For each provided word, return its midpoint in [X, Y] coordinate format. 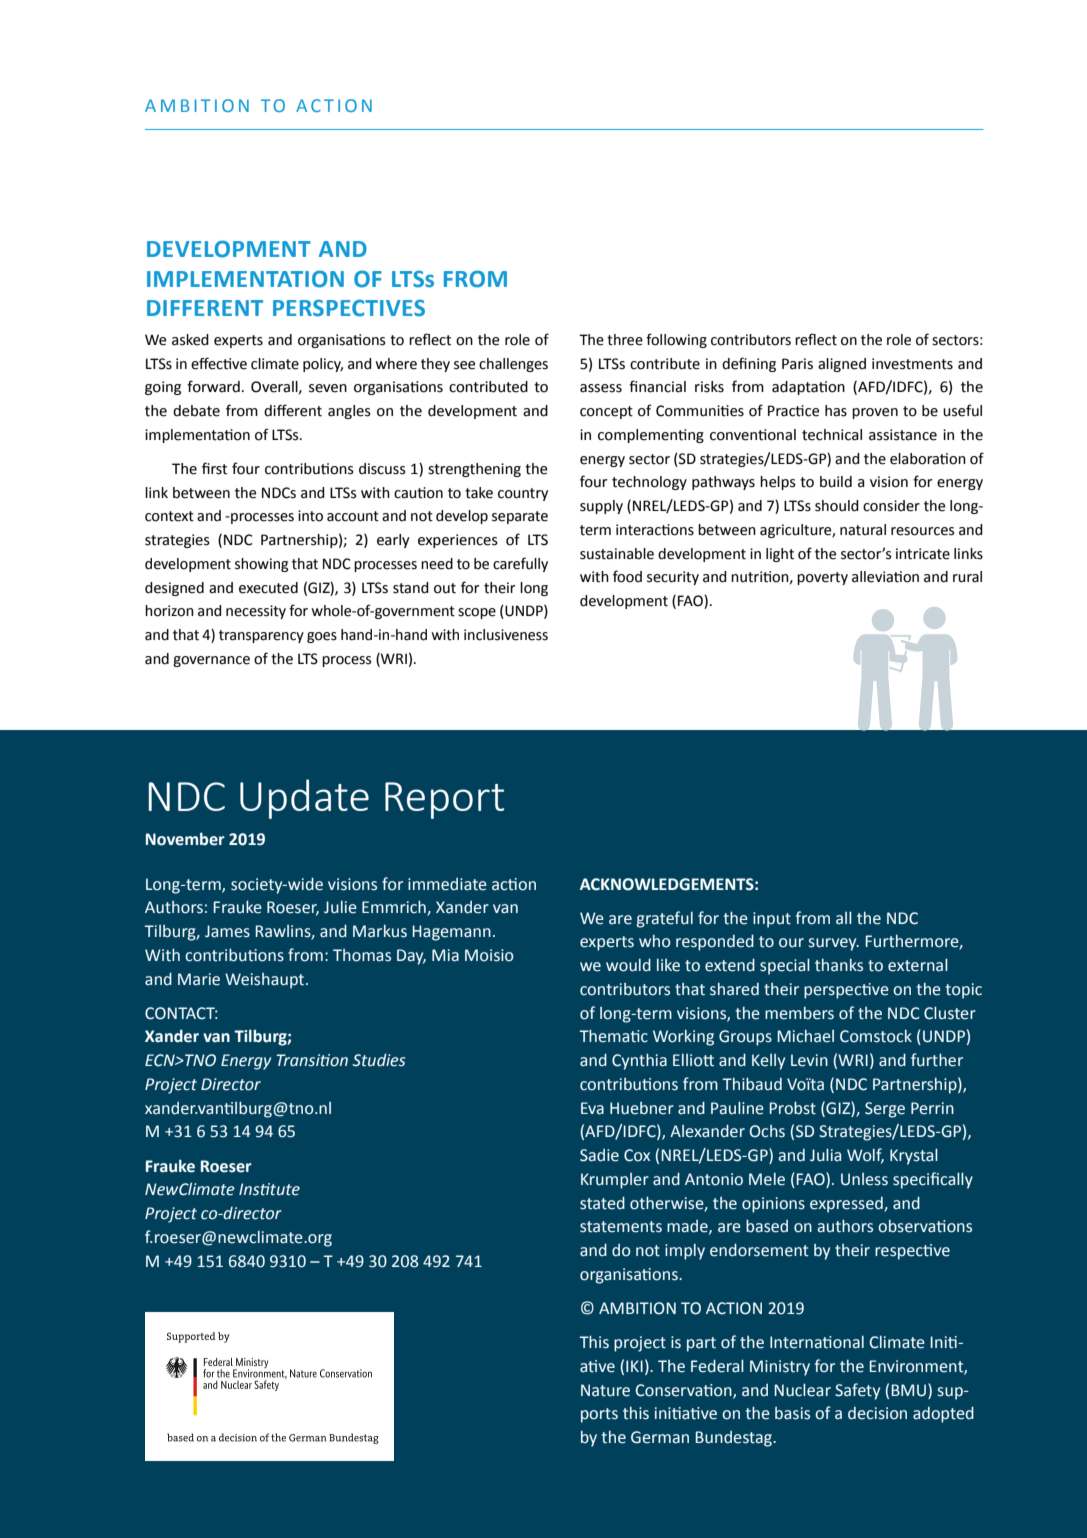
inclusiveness [506, 635]
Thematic [613, 1036]
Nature [605, 1390]
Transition [312, 1060]
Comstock [876, 1036]
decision [877, 1413]
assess [601, 388]
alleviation [885, 577]
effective [219, 363]
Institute [269, 1189]
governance [211, 661]
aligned [842, 365]
